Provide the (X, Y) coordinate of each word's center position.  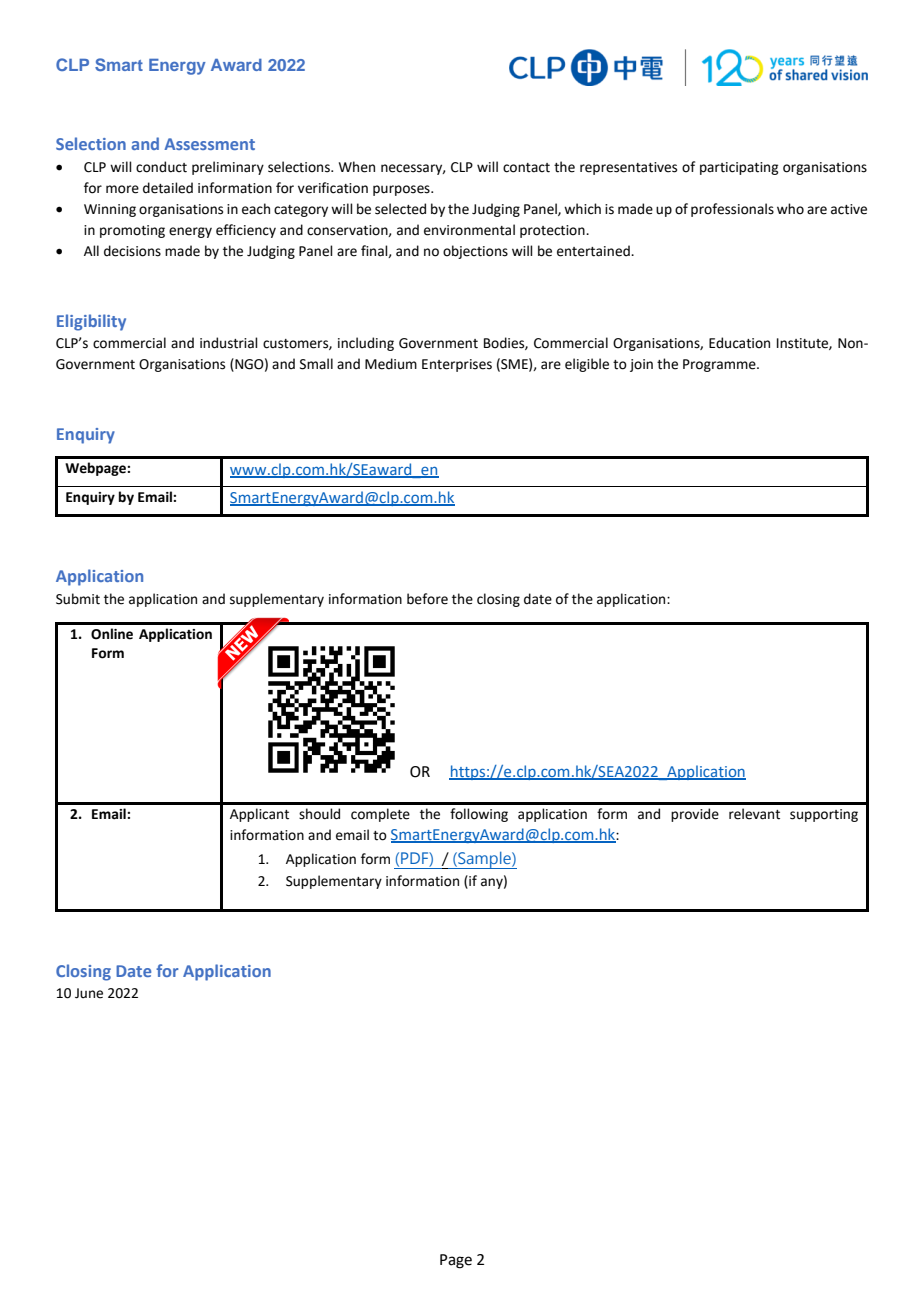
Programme (720, 365)
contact (526, 168)
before (427, 599)
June (89, 993)
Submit (78, 599)
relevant (754, 814)
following (479, 815)
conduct (161, 167)
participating (739, 168)
